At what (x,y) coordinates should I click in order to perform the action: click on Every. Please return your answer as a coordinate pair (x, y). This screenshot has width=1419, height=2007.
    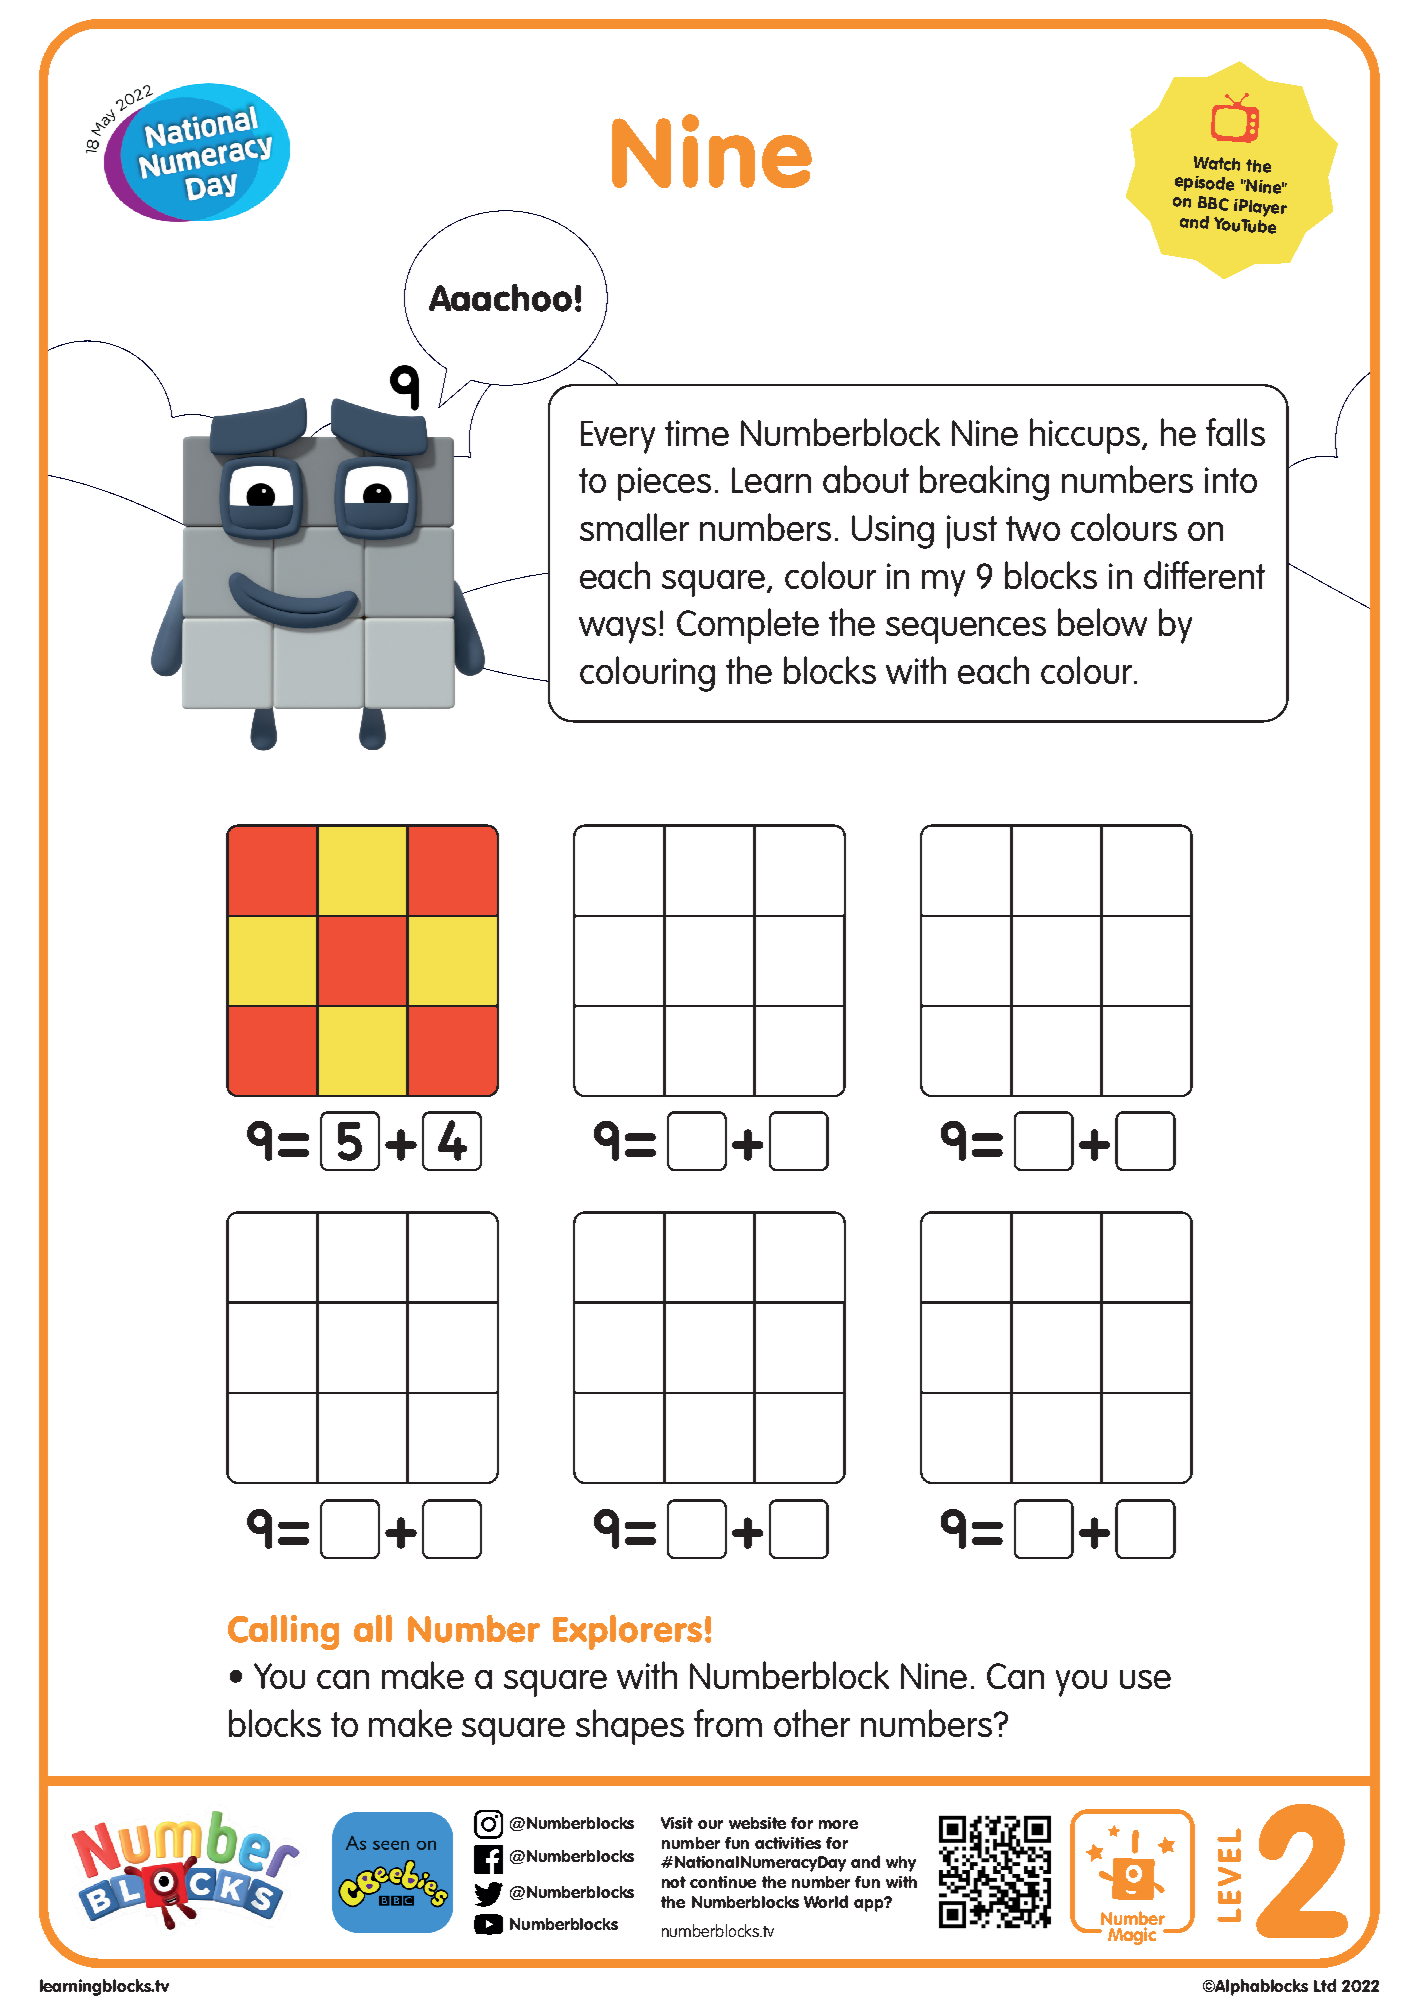
    Looking at the image, I should click on (618, 437).
